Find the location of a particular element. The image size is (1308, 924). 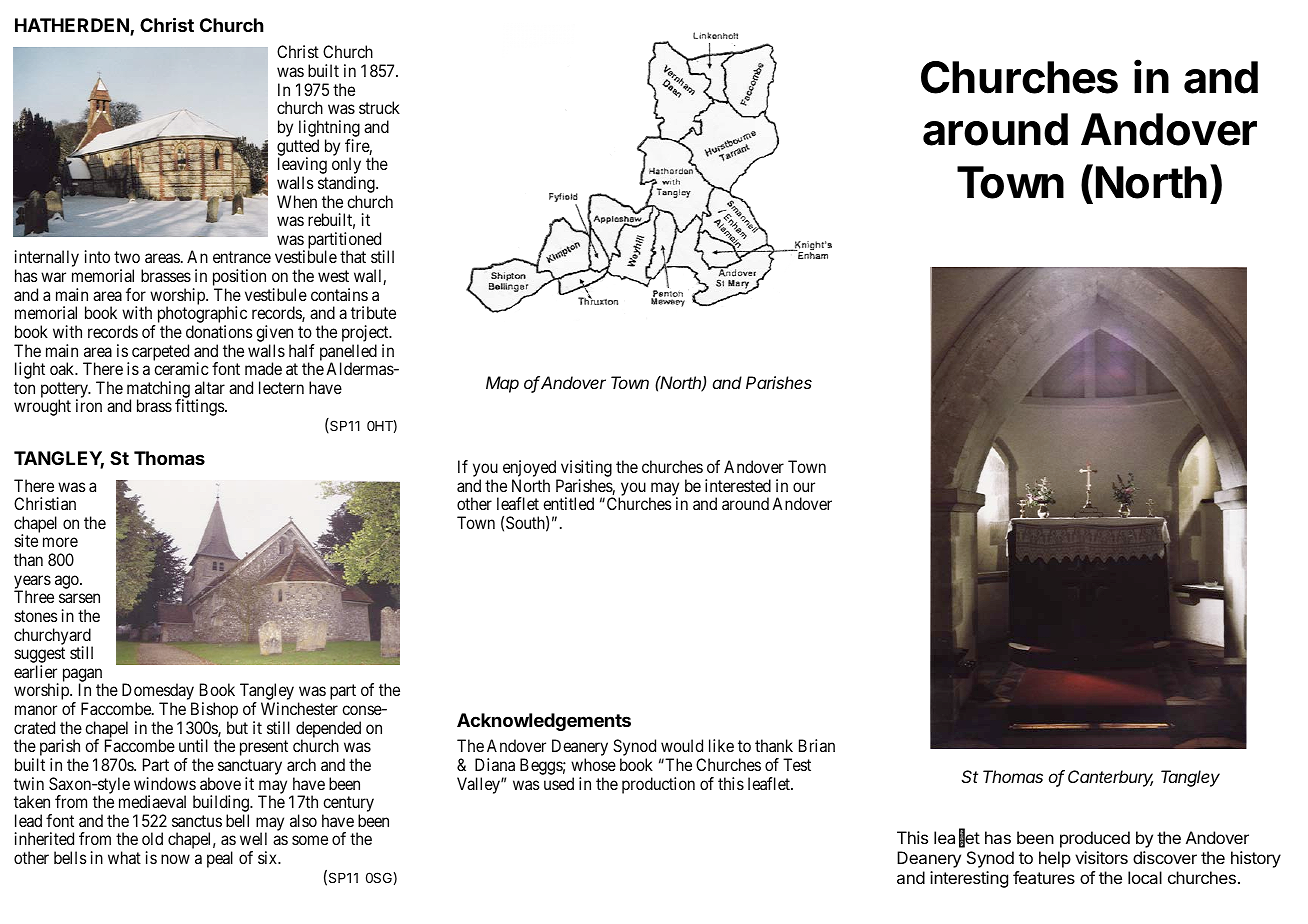

peal is located at coordinates (220, 859).
